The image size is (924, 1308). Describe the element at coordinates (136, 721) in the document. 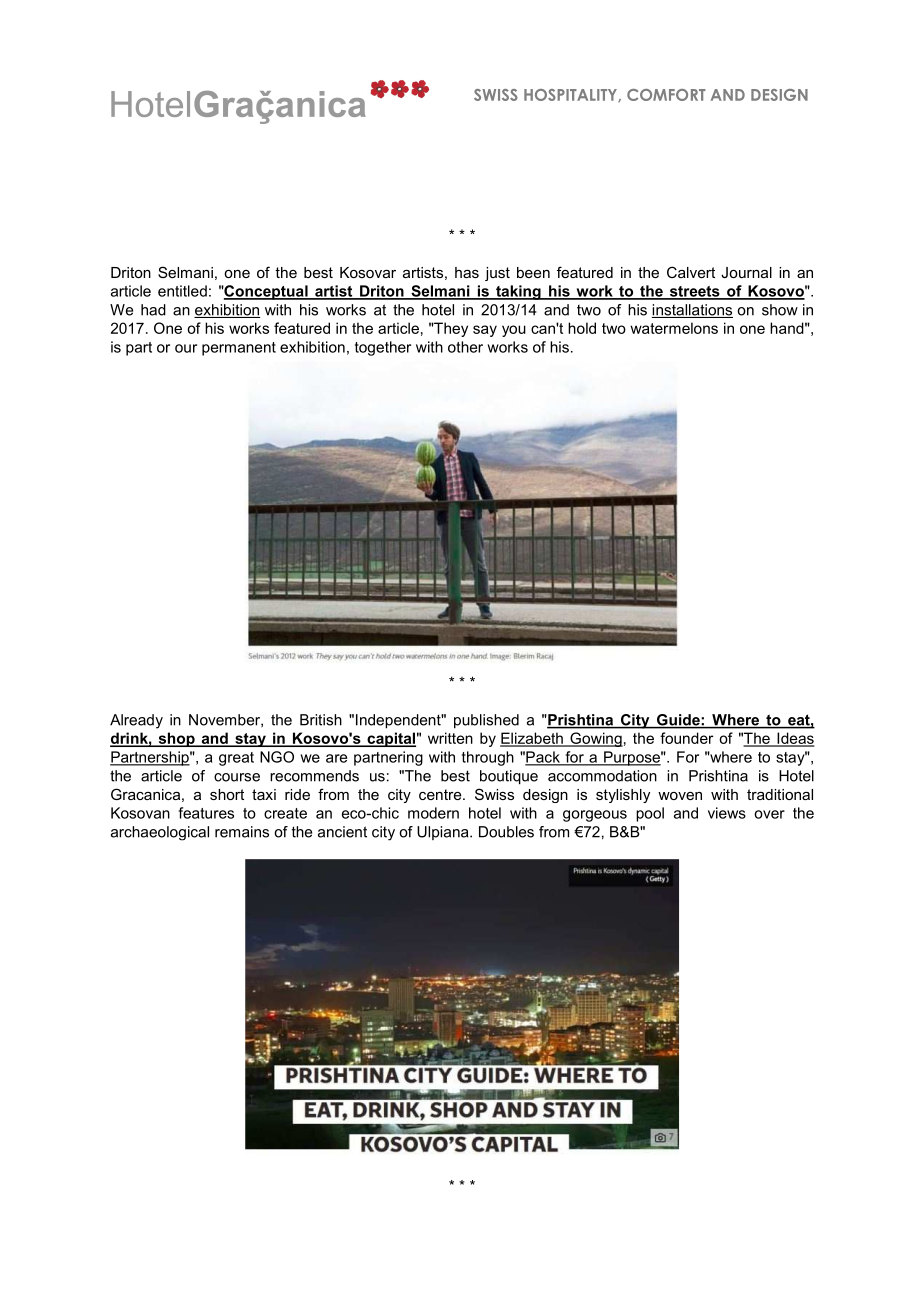

I see `Already` at that location.
